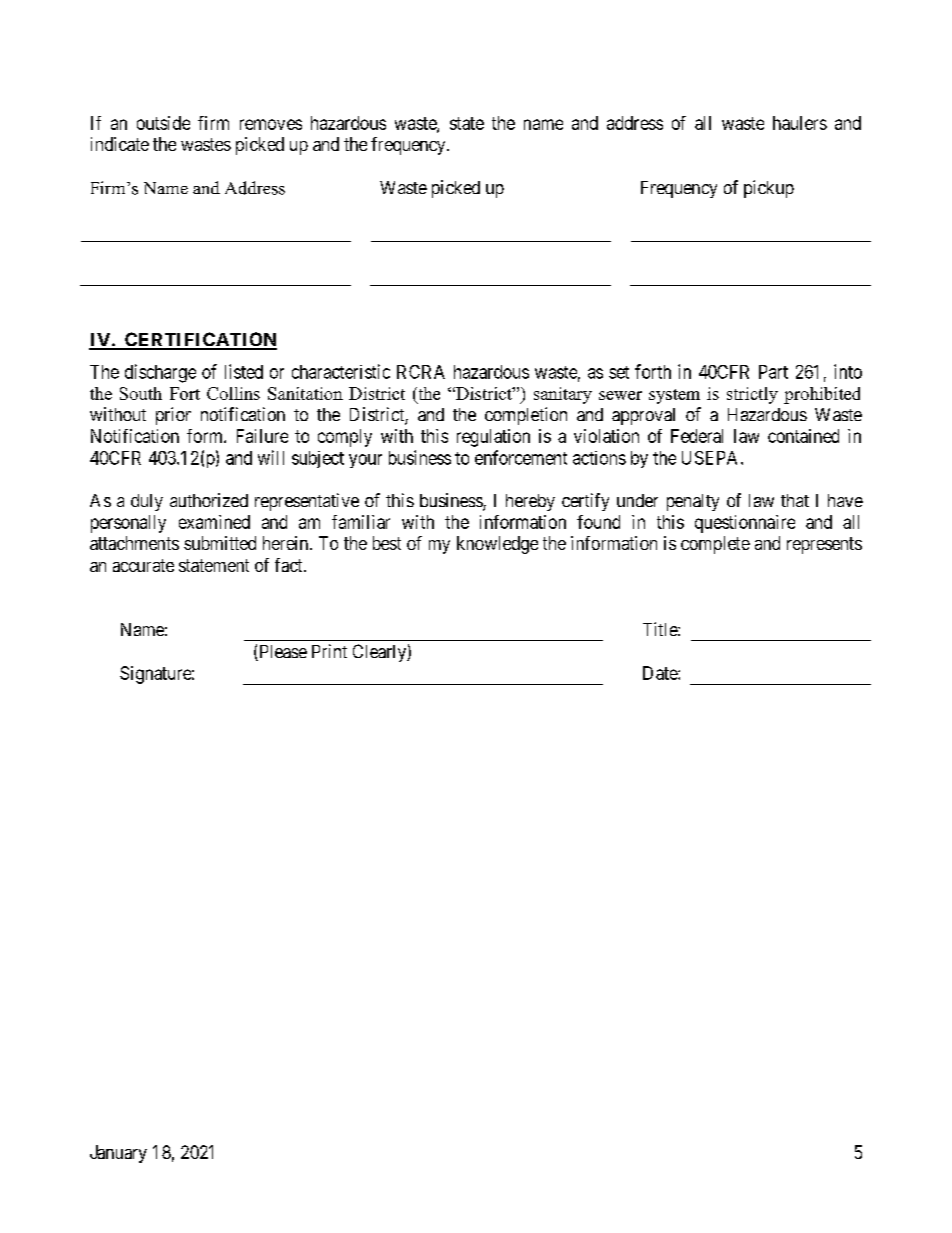 The height and width of the page is (1233, 952). I want to click on CERTIFICATION, so click(200, 340).
